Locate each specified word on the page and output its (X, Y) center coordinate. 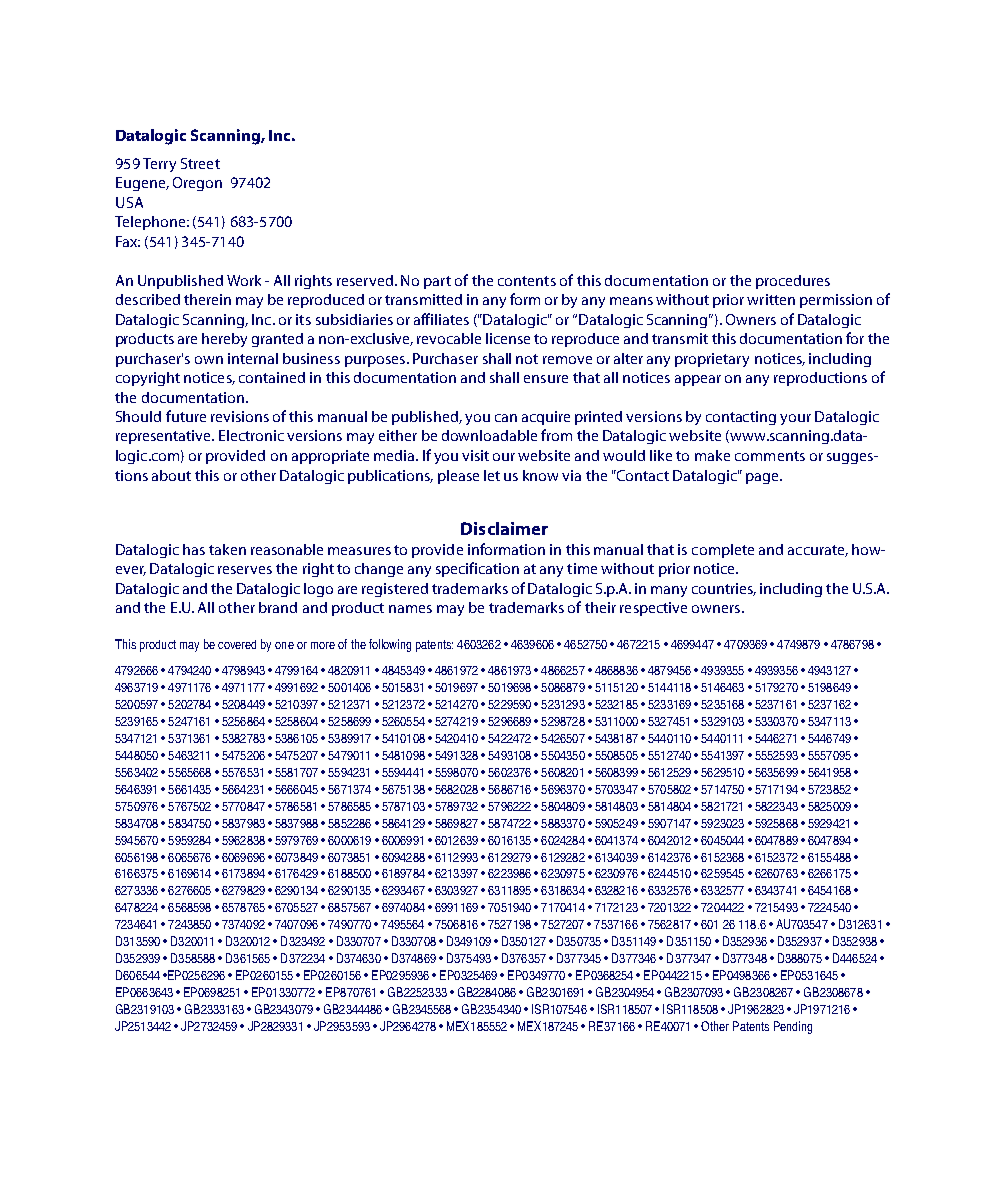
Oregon (197, 184)
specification (477, 569)
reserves (245, 570)
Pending (793, 1027)
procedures (793, 282)
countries (724, 589)
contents (527, 281)
